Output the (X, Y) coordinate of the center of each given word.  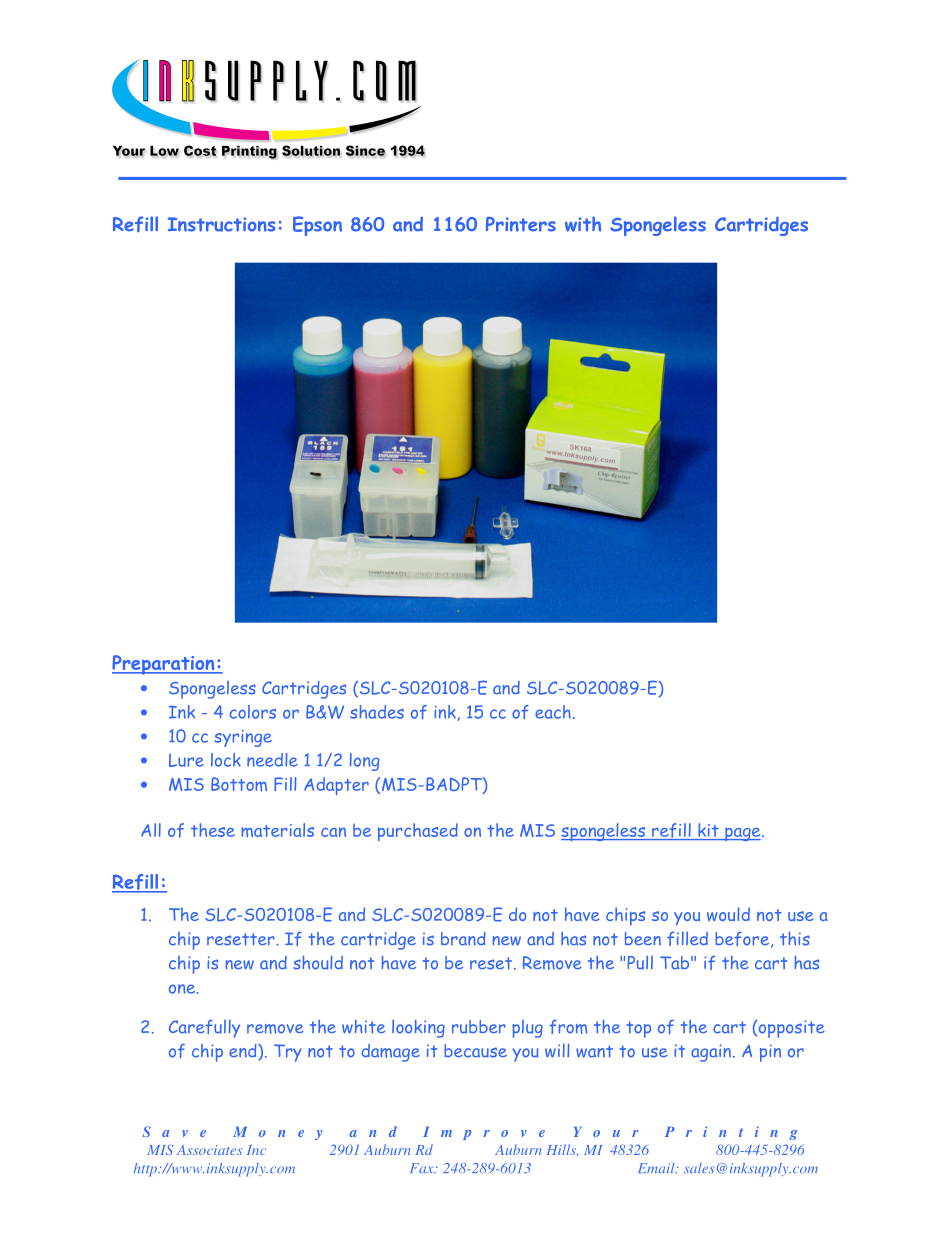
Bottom (239, 784)
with (583, 224)
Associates (209, 1150)
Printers (521, 224)
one (182, 989)
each (553, 712)
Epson (317, 226)
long (365, 762)
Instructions (221, 224)
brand (463, 939)
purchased (418, 832)
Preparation (164, 665)
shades (377, 712)
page (743, 834)
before (742, 939)
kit (708, 831)
